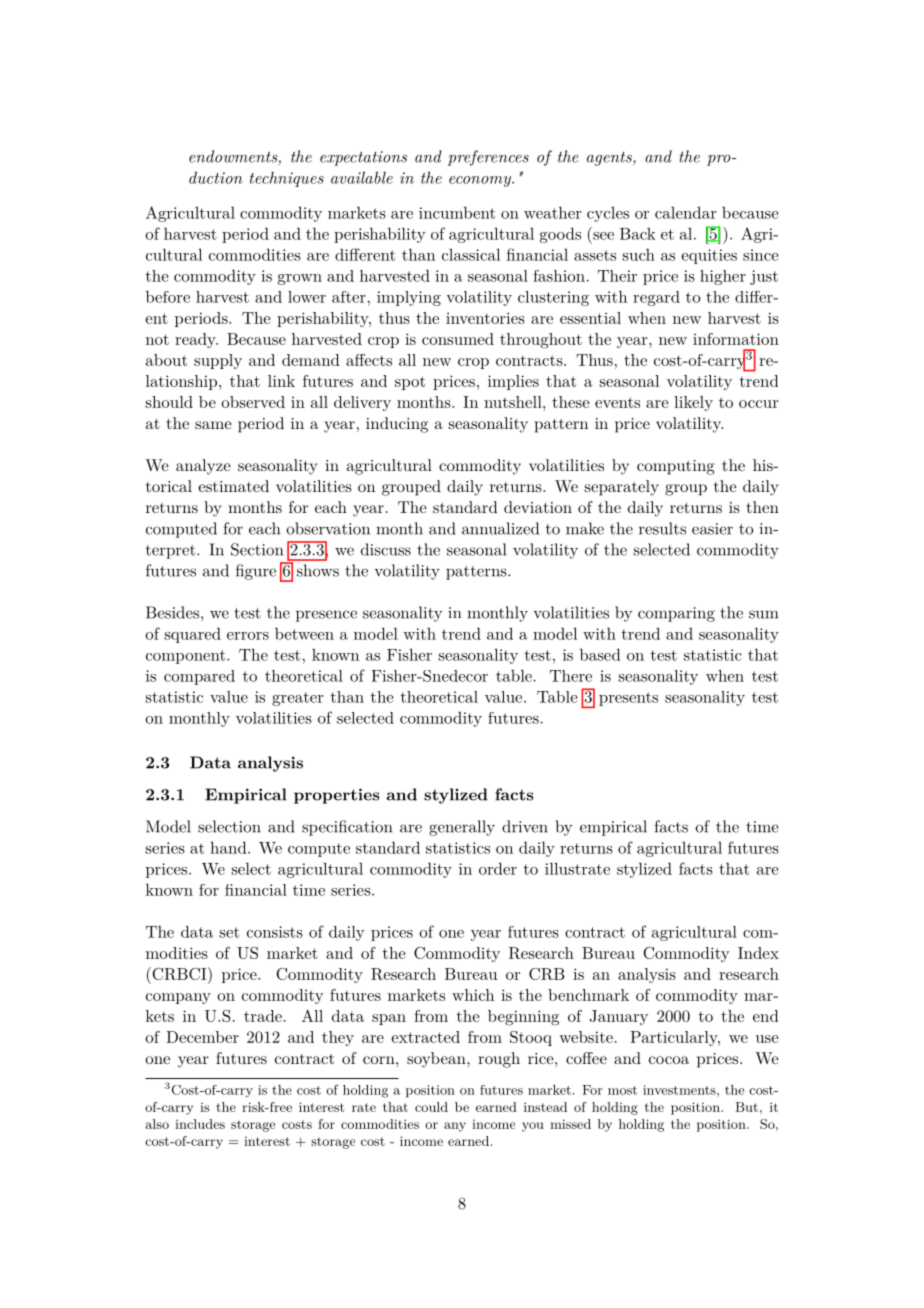 Image resolution: width=924 pixels, height=1308 pixels. I want to click on nutshell, so click(514, 402).
